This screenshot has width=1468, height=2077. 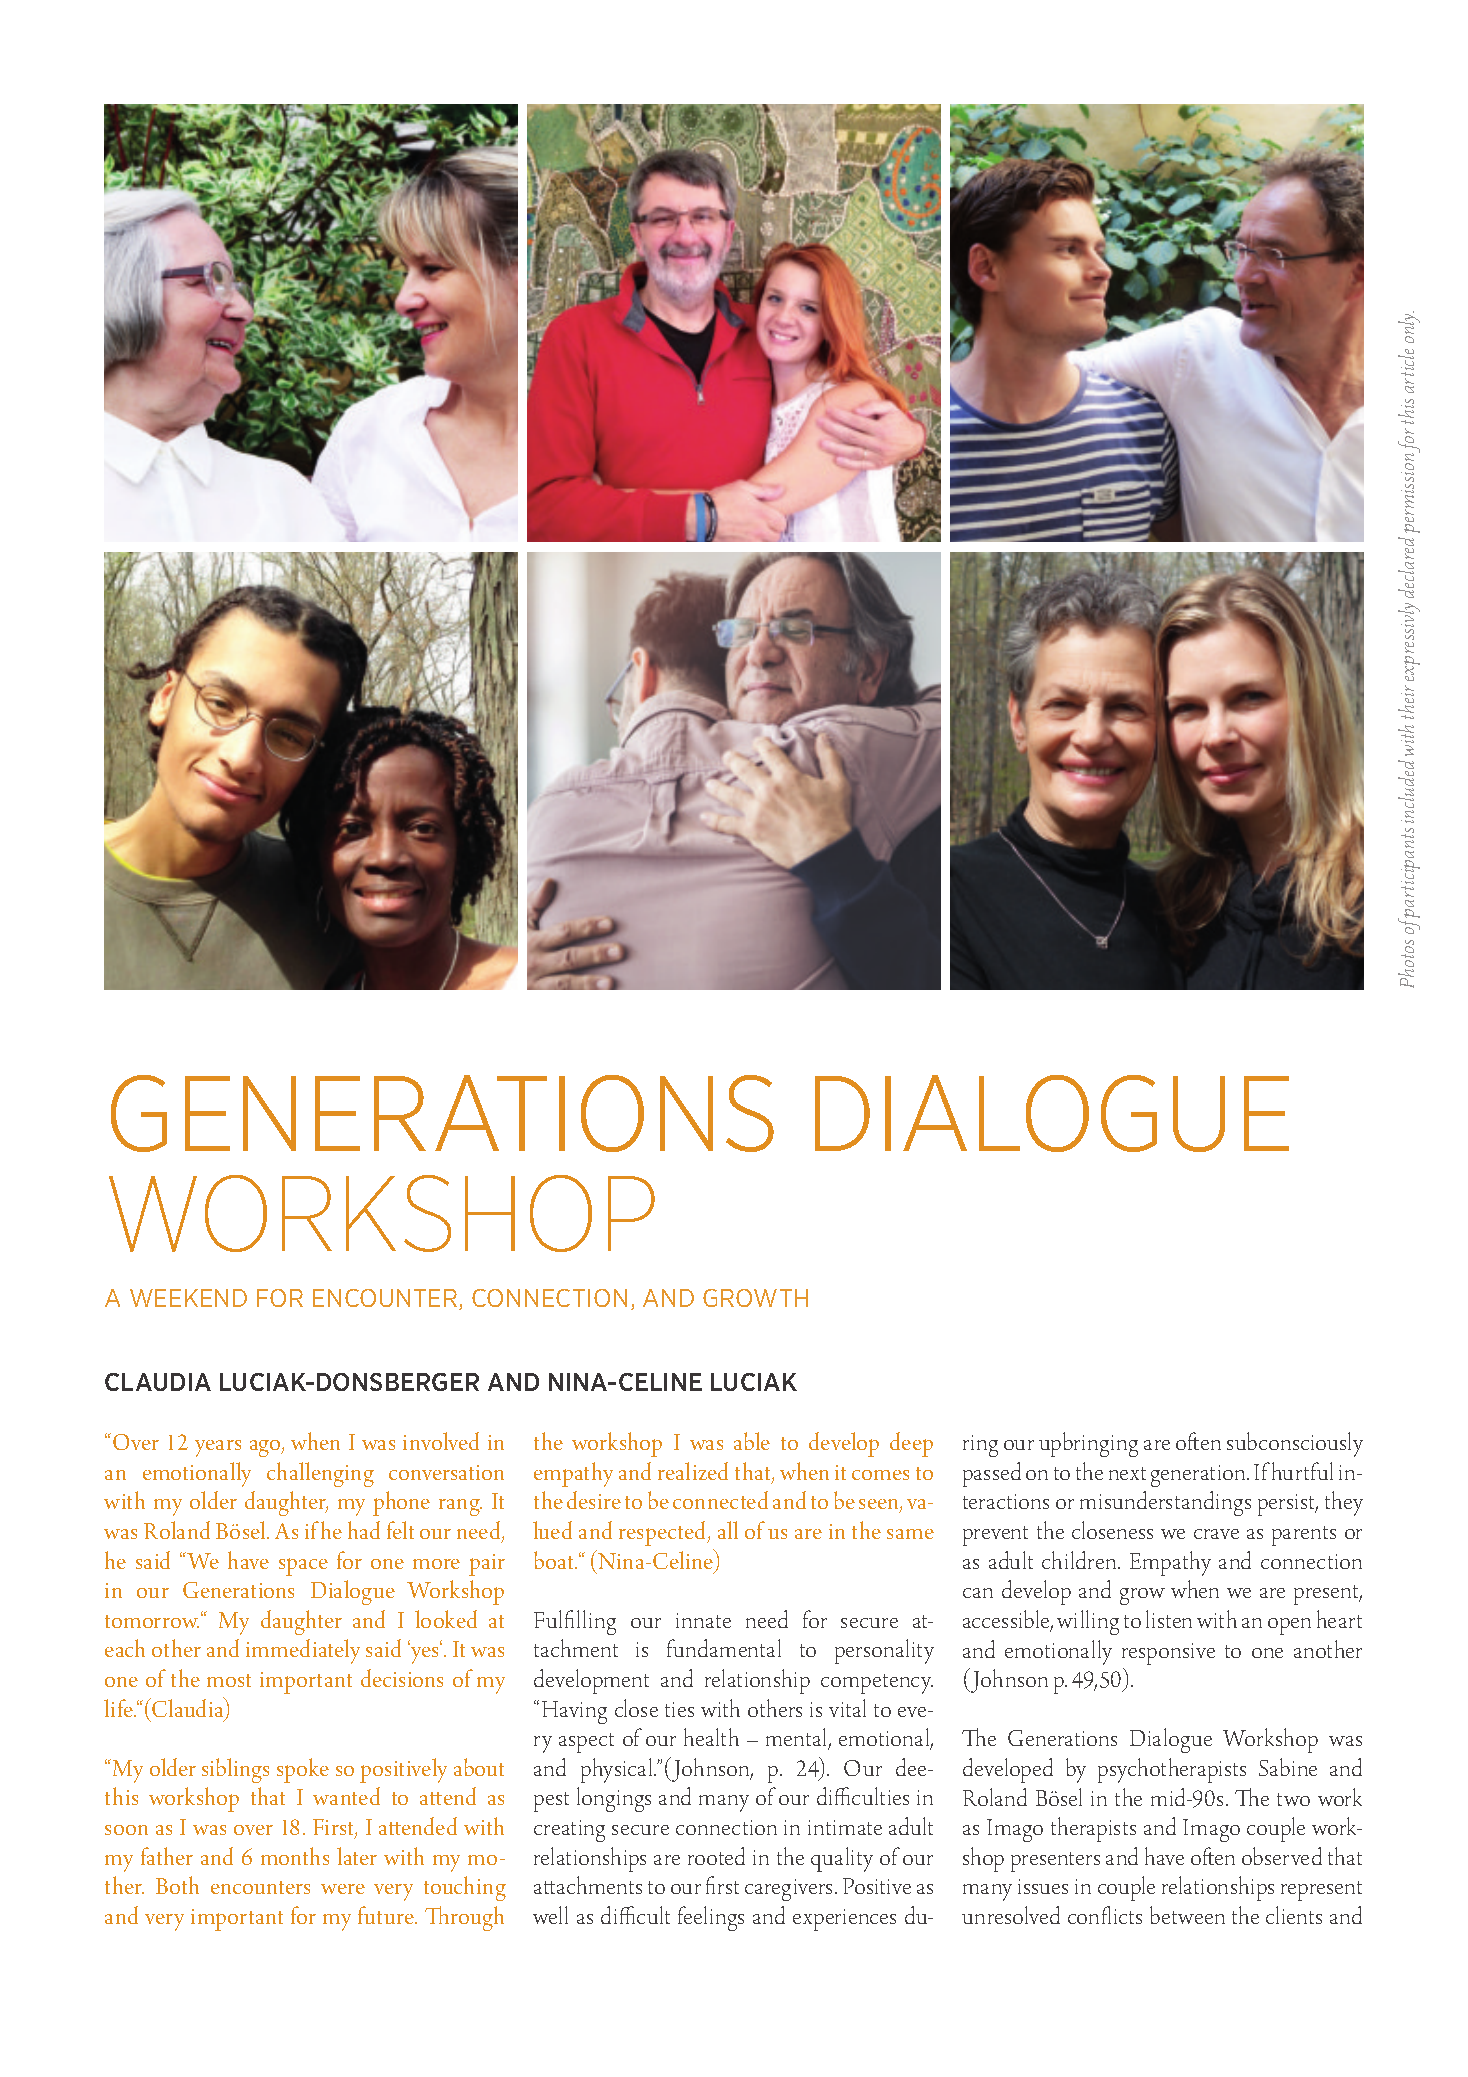 I want to click on subconsciously, so click(x=1295, y=1444).
